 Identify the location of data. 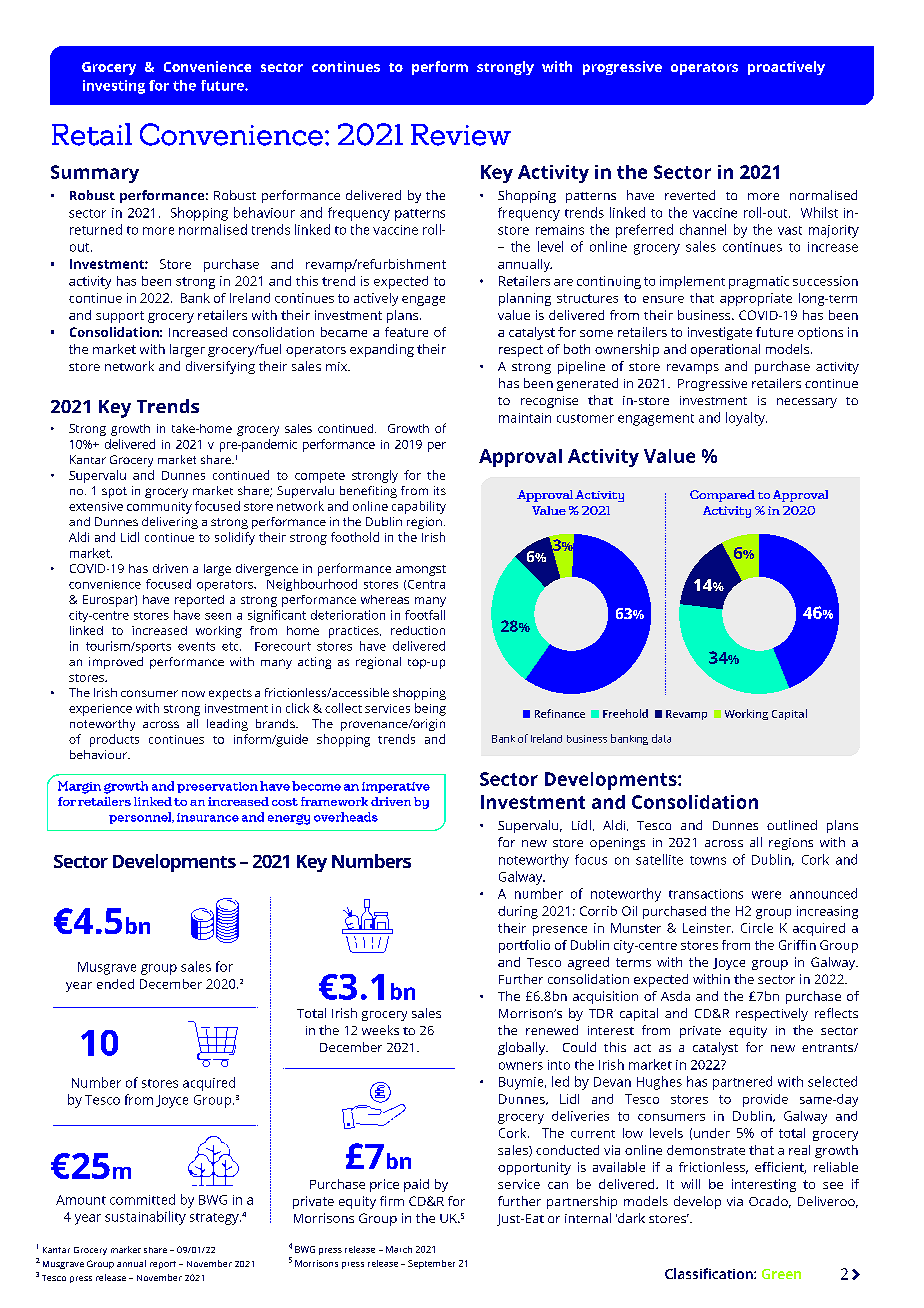
(661, 738).
